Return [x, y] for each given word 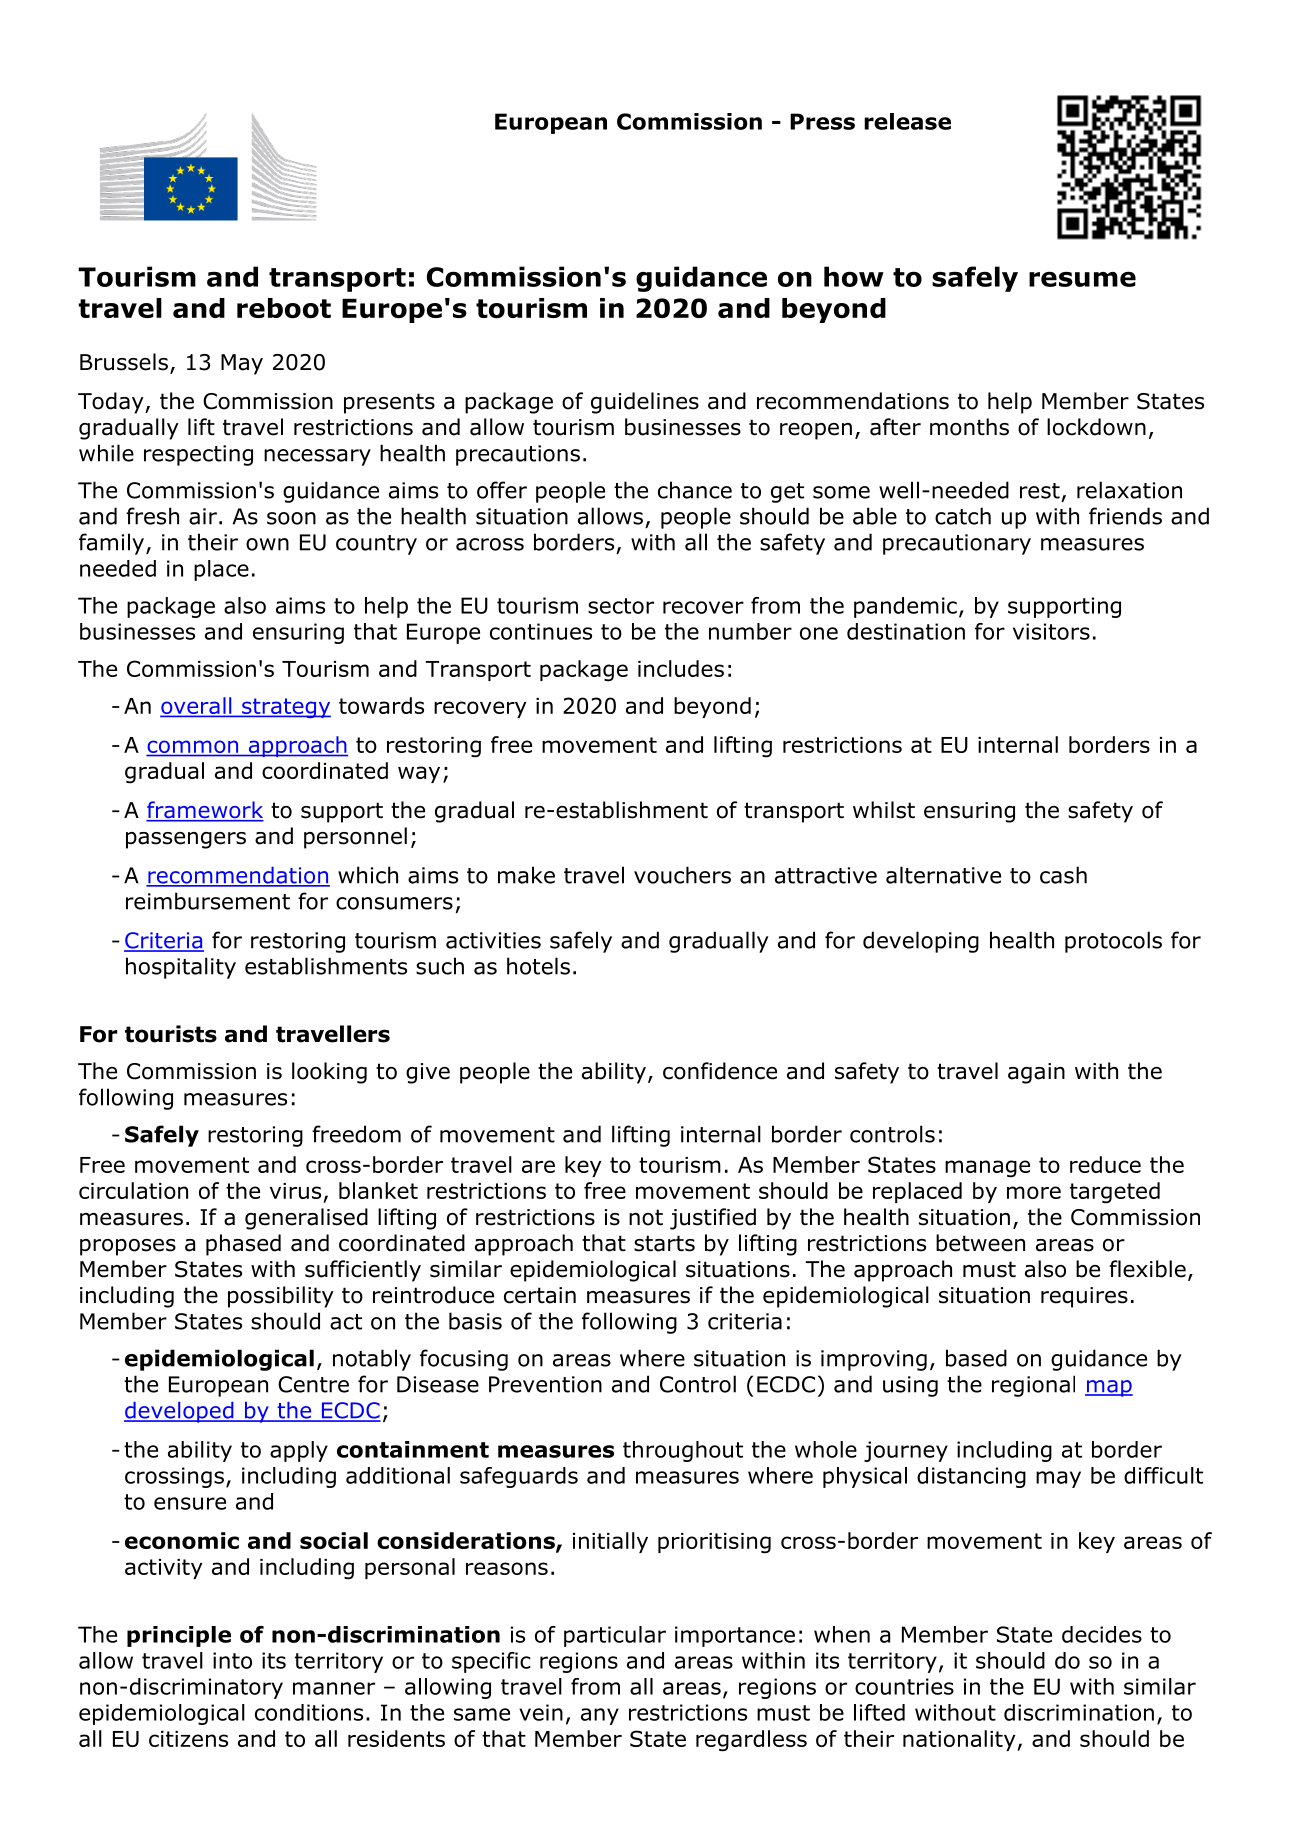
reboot [284, 308]
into [232, 1660]
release [907, 121]
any [600, 1716]
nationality [960, 1740]
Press [822, 121]
